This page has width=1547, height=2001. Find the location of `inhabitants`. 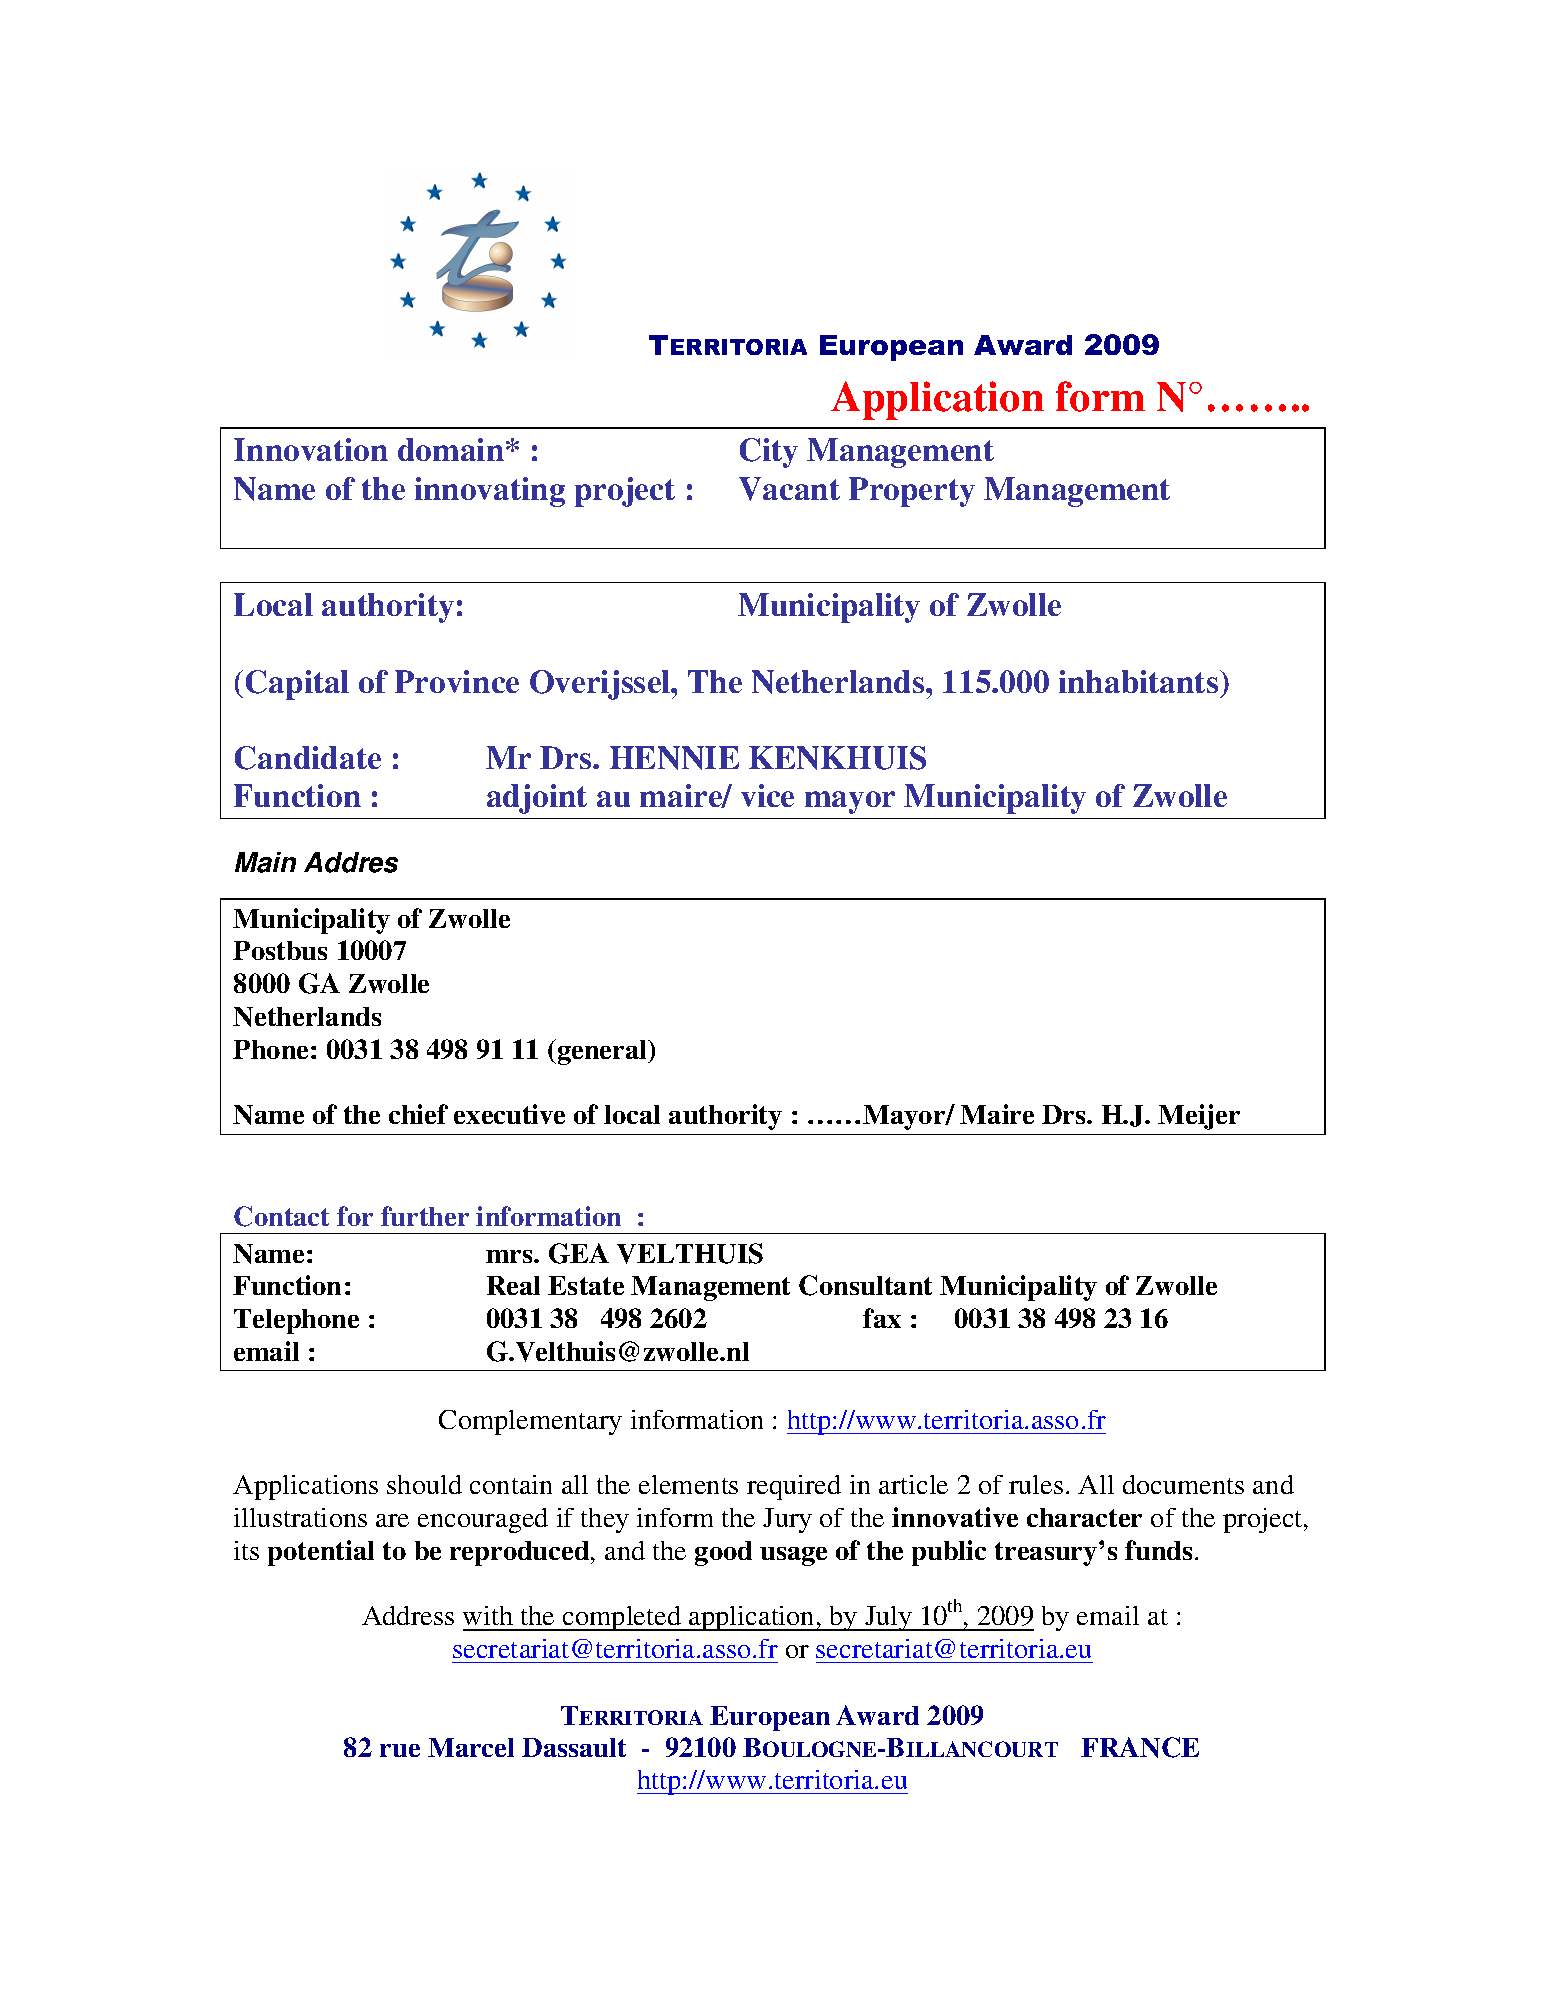

inhabitants is located at coordinates (1140, 681).
